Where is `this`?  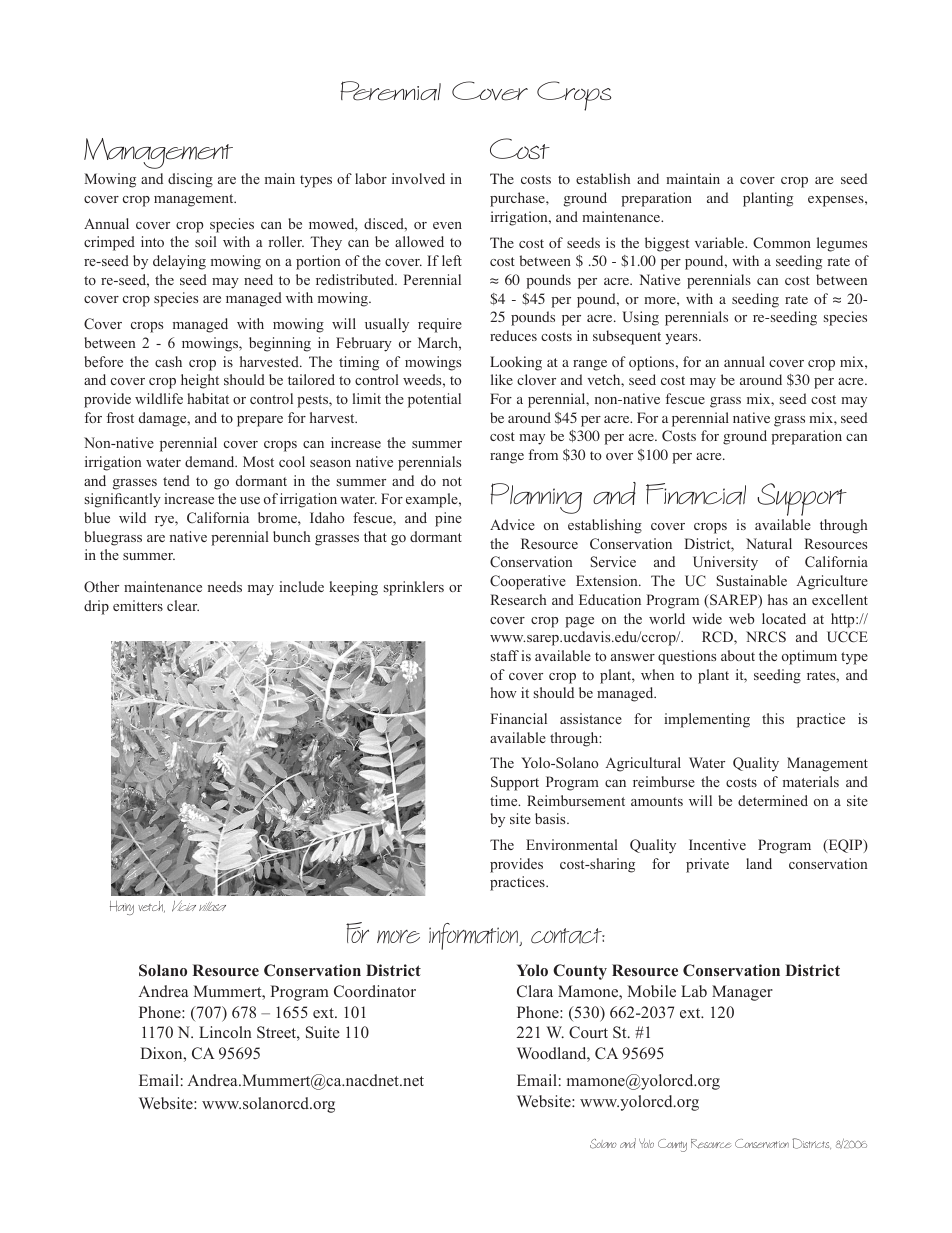 this is located at coordinates (773, 718).
